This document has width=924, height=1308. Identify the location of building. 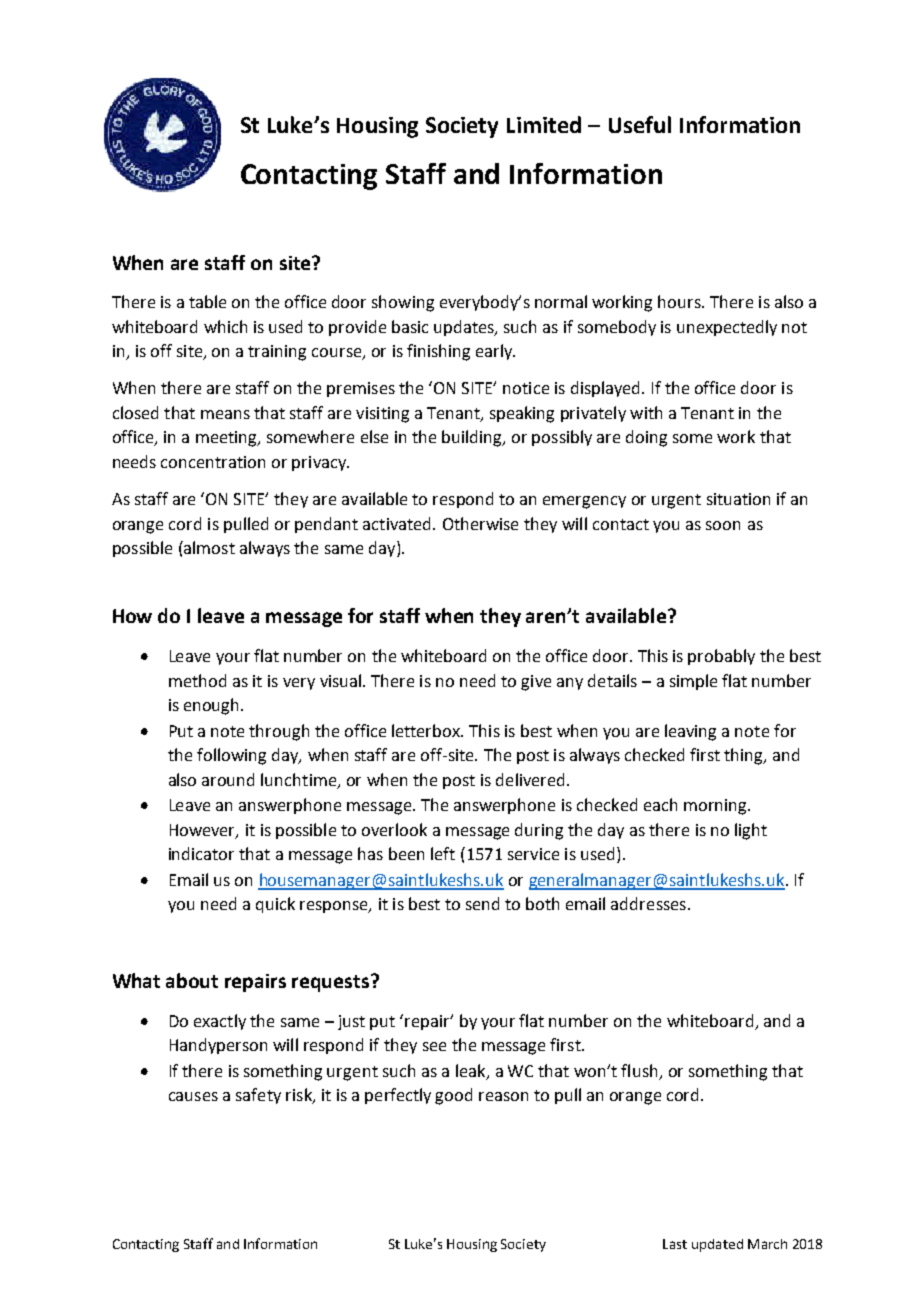
(473, 438).
